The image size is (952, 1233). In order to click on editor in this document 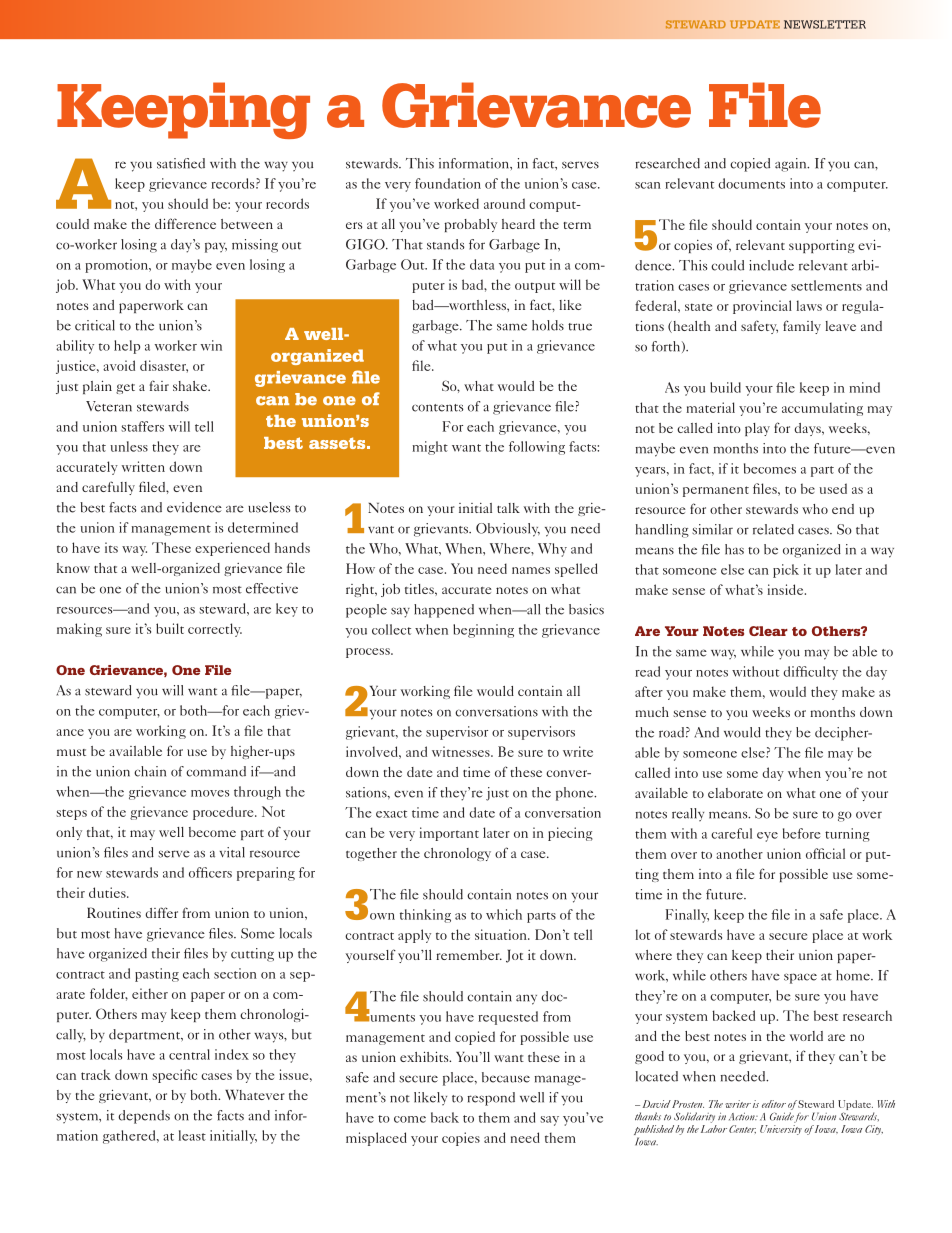, I will do `click(774, 1104)`.
